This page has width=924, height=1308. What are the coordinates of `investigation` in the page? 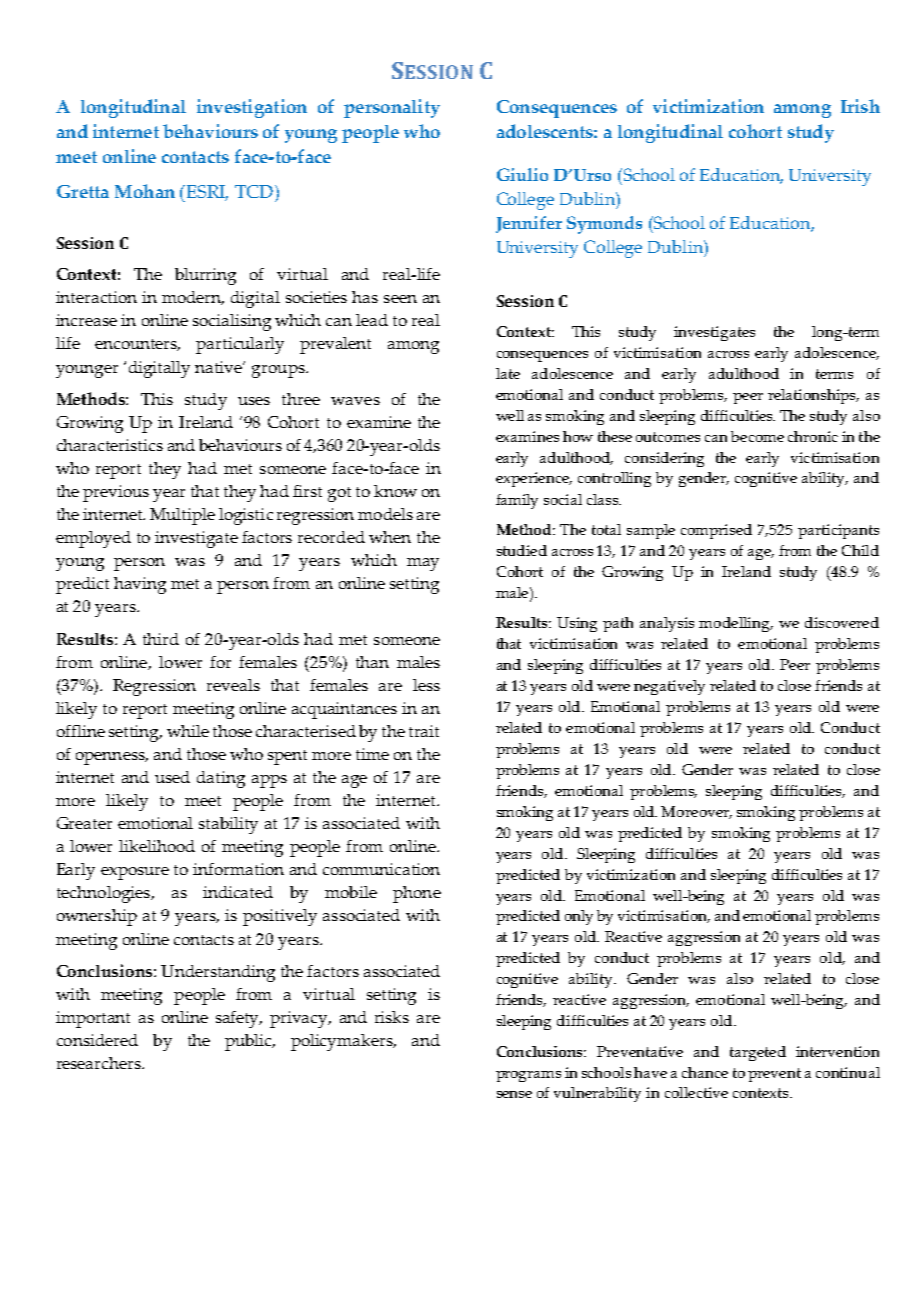 It's located at (252, 108).
